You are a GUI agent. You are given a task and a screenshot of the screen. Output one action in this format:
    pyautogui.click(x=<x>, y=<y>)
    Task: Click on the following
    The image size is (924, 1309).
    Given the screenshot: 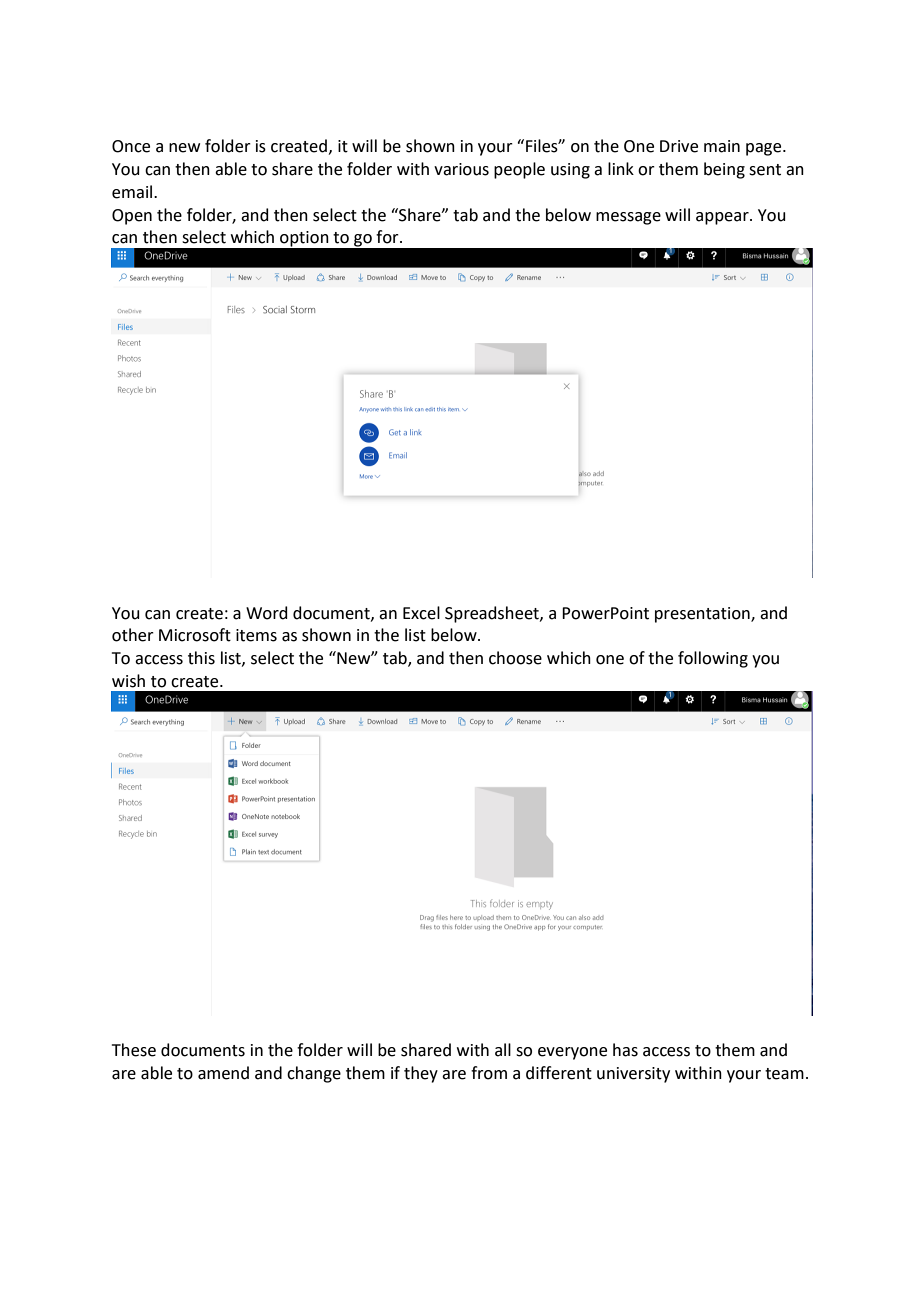 What is the action you would take?
    pyautogui.click(x=713, y=659)
